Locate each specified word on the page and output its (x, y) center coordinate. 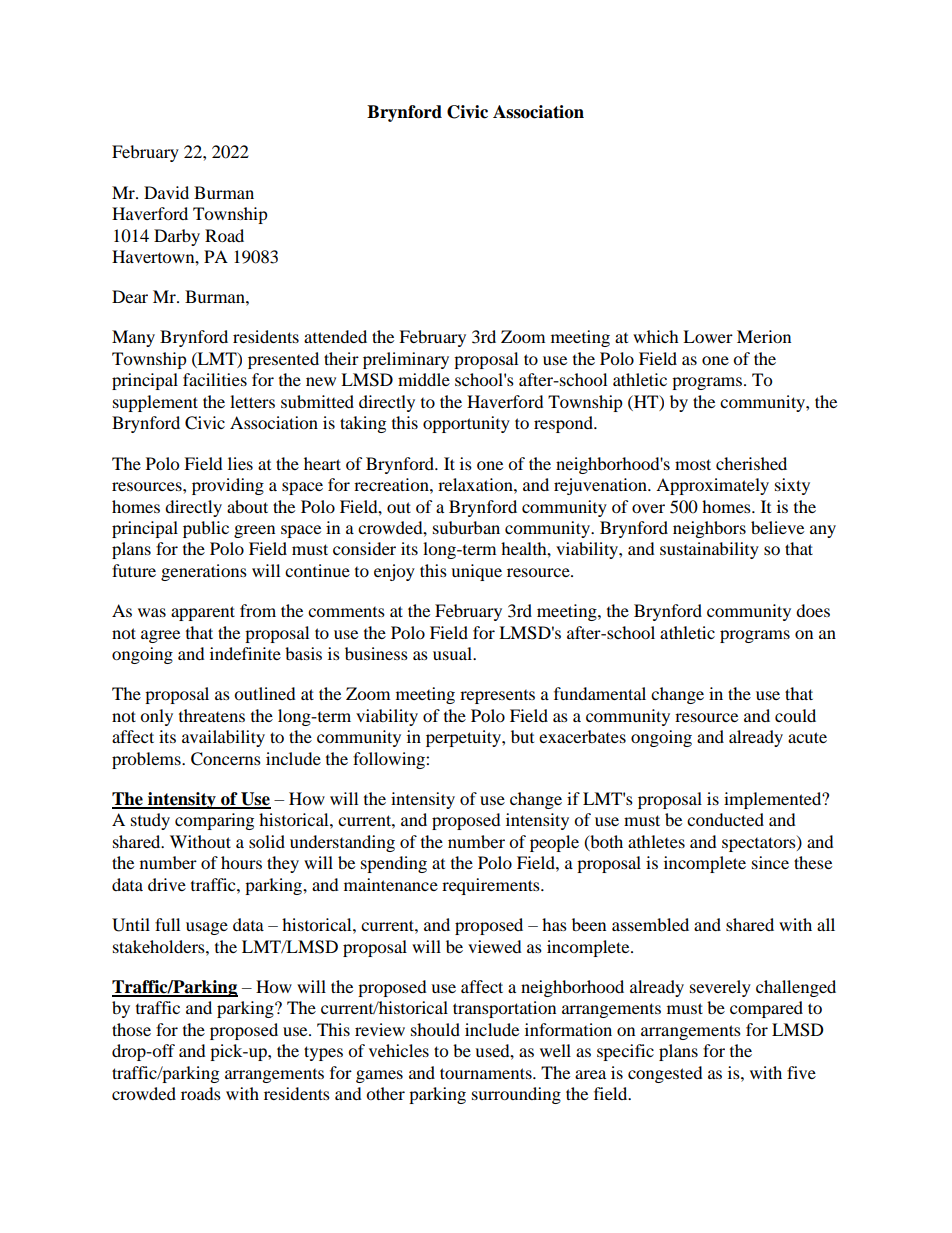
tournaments (487, 1073)
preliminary (406, 360)
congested (665, 1074)
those (131, 1029)
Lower (708, 336)
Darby (177, 237)
